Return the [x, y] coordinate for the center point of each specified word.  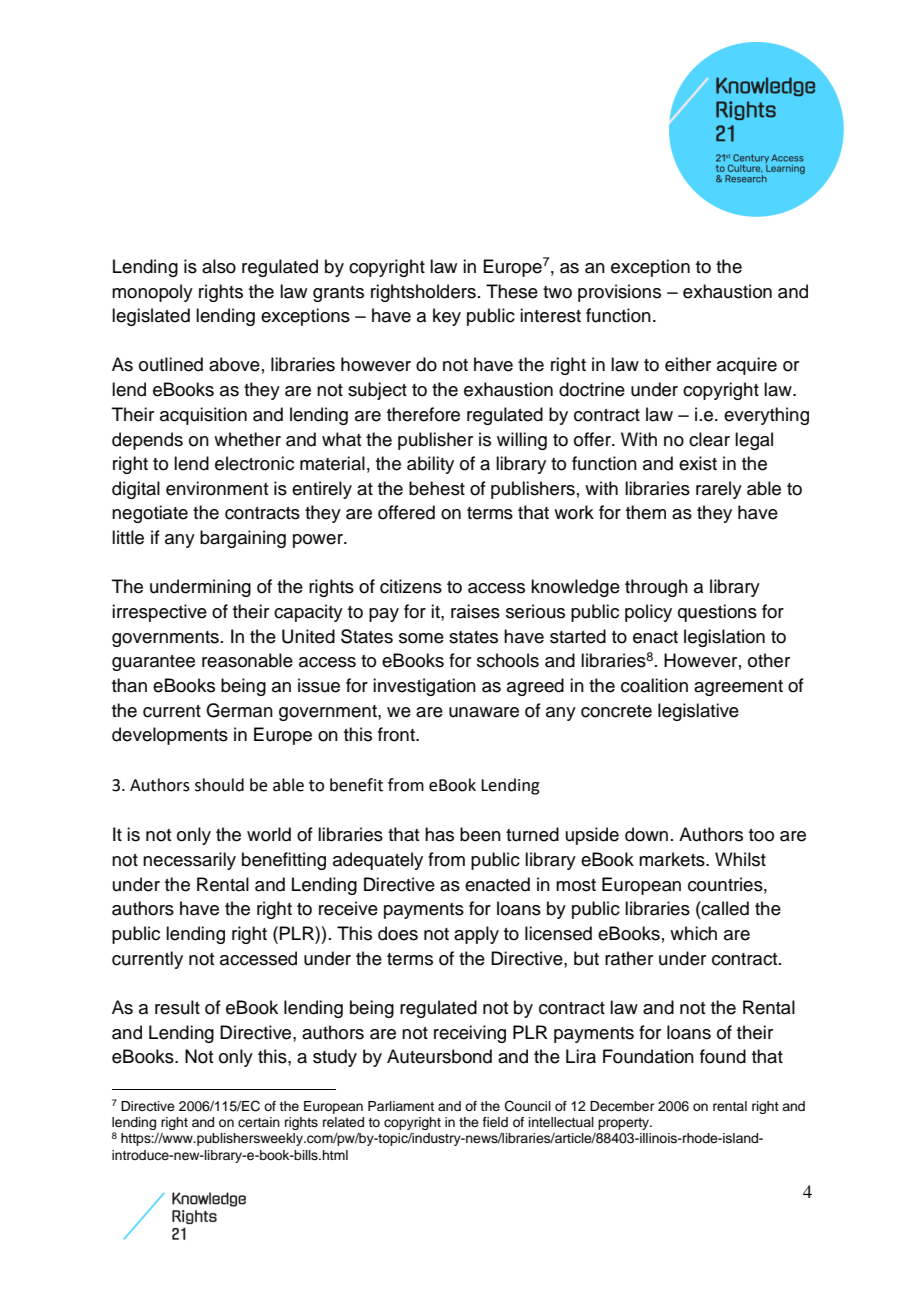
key [447, 317]
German [239, 710]
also [219, 266]
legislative [698, 712]
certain [259, 1122]
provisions [619, 293]
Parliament [401, 1106]
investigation [424, 687]
